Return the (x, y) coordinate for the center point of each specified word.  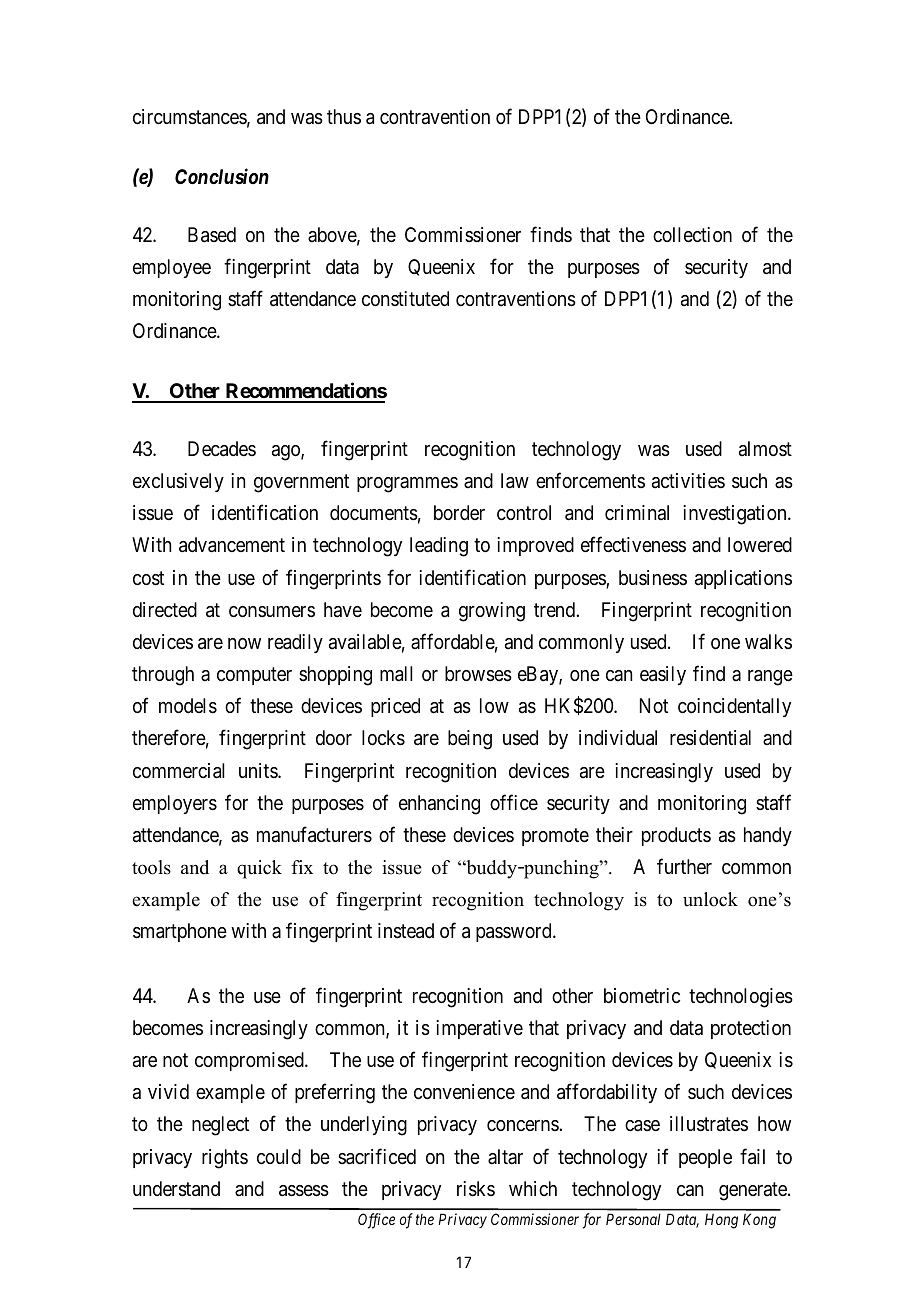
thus (344, 116)
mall (396, 674)
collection (692, 235)
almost (765, 449)
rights (225, 1159)
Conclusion (222, 176)
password (515, 932)
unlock (710, 899)
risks (476, 1189)
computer (254, 676)
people (705, 1158)
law (515, 481)
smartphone (180, 932)
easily (663, 675)
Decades (222, 449)
